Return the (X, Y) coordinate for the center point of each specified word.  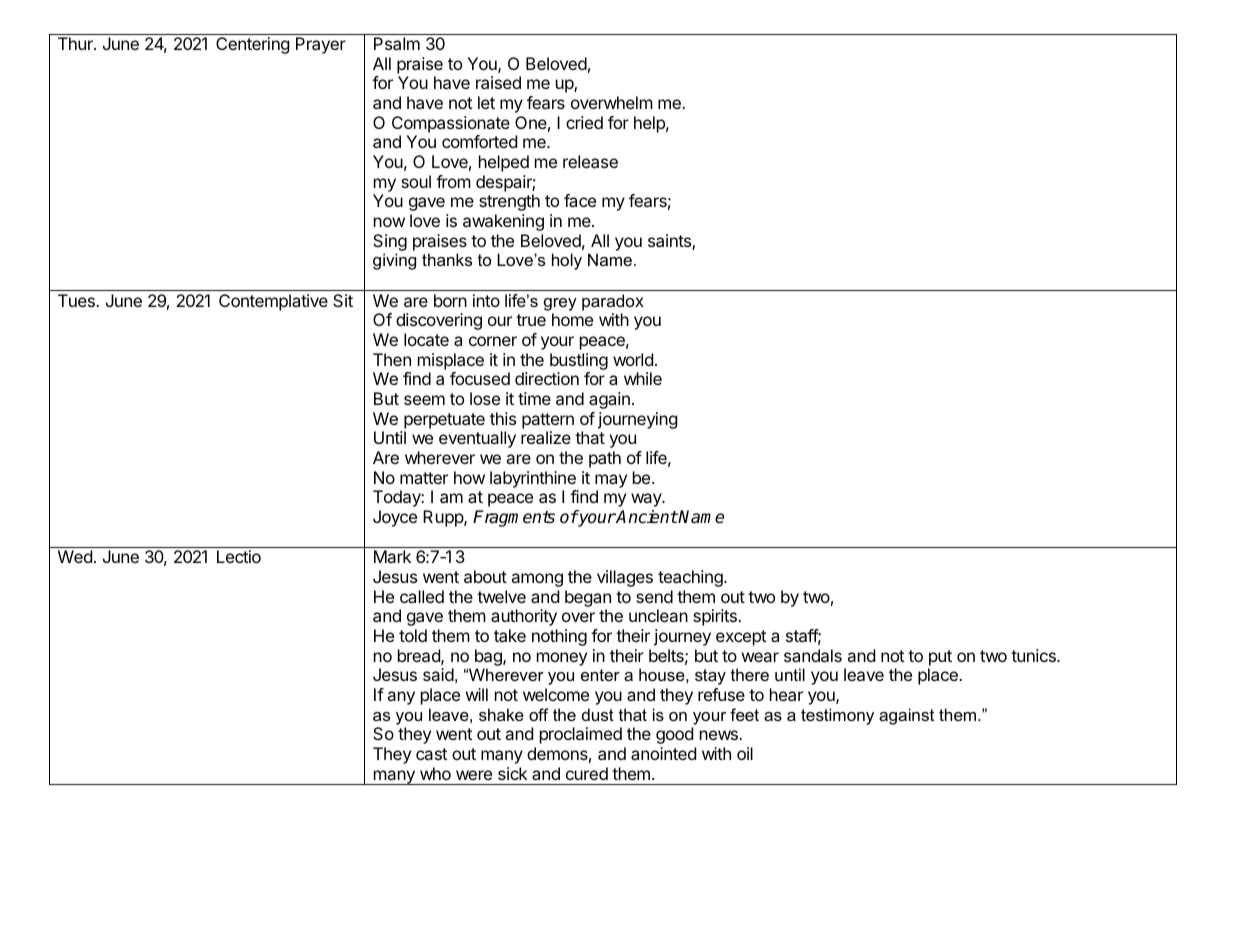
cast (431, 754)
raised (498, 82)
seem (424, 400)
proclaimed (581, 735)
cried (584, 122)
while (643, 378)
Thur (76, 43)
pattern (548, 421)
